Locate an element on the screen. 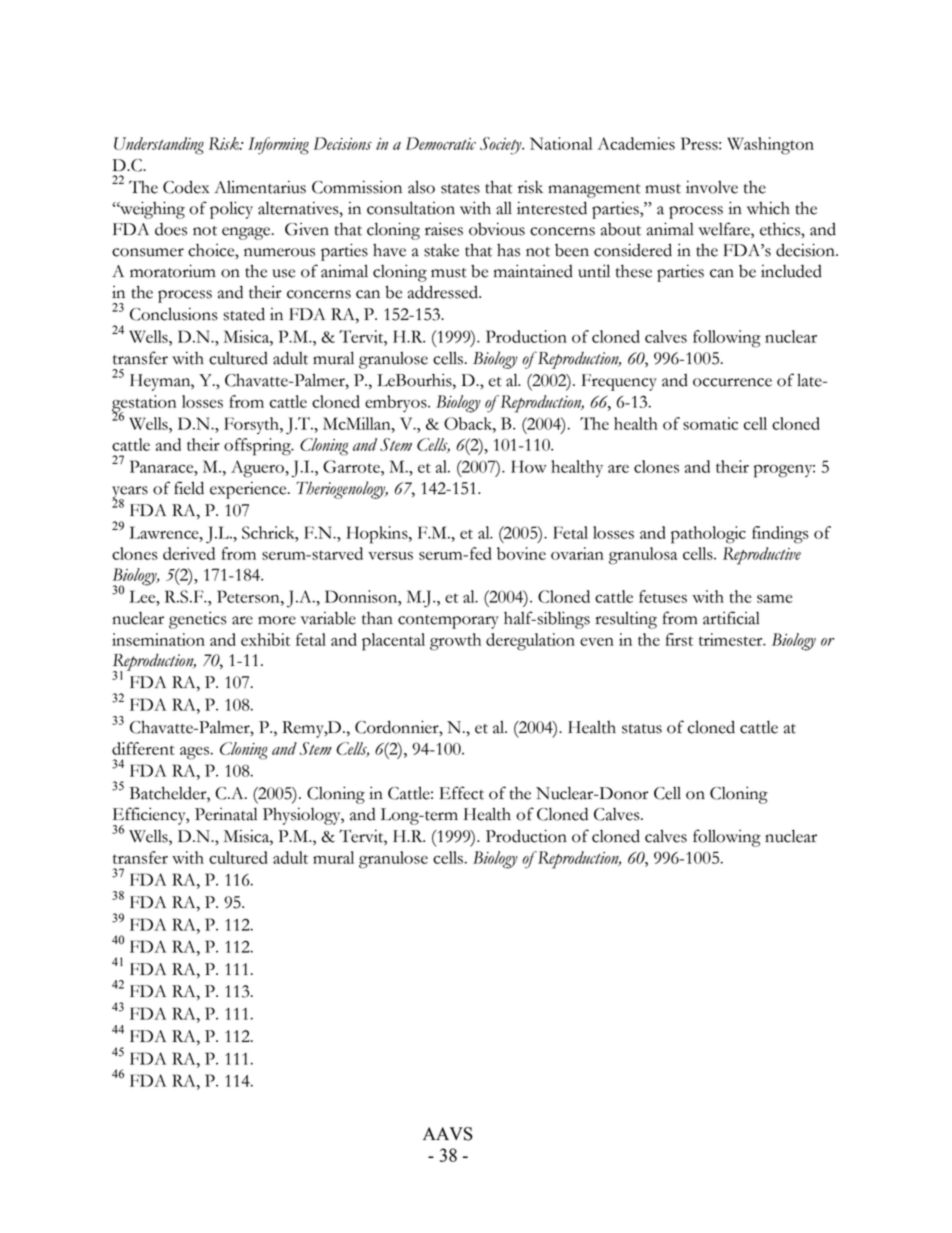 The image size is (952, 1233). states is located at coordinates (460, 189).
